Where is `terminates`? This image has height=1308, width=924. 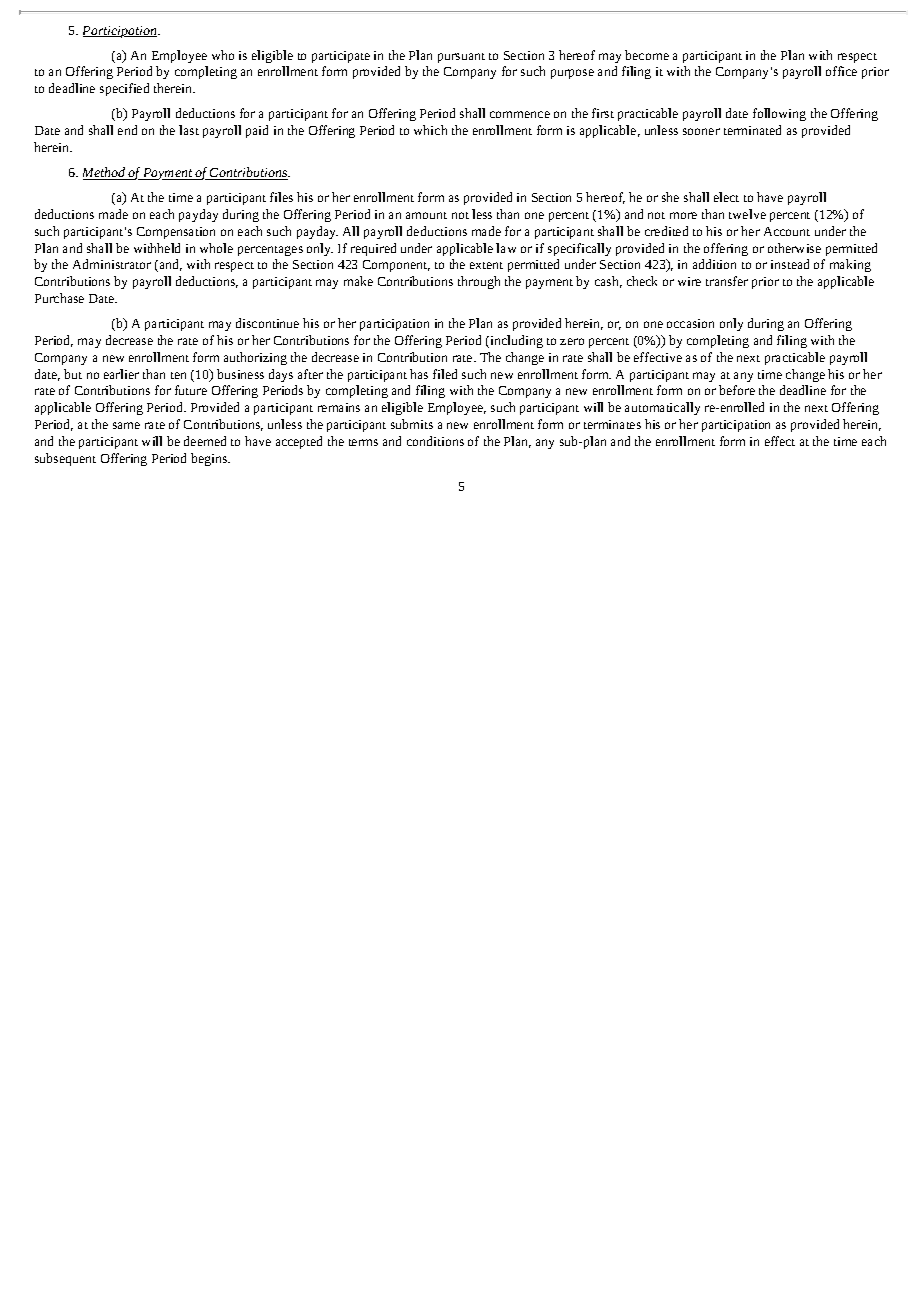
terminates is located at coordinates (612, 424).
